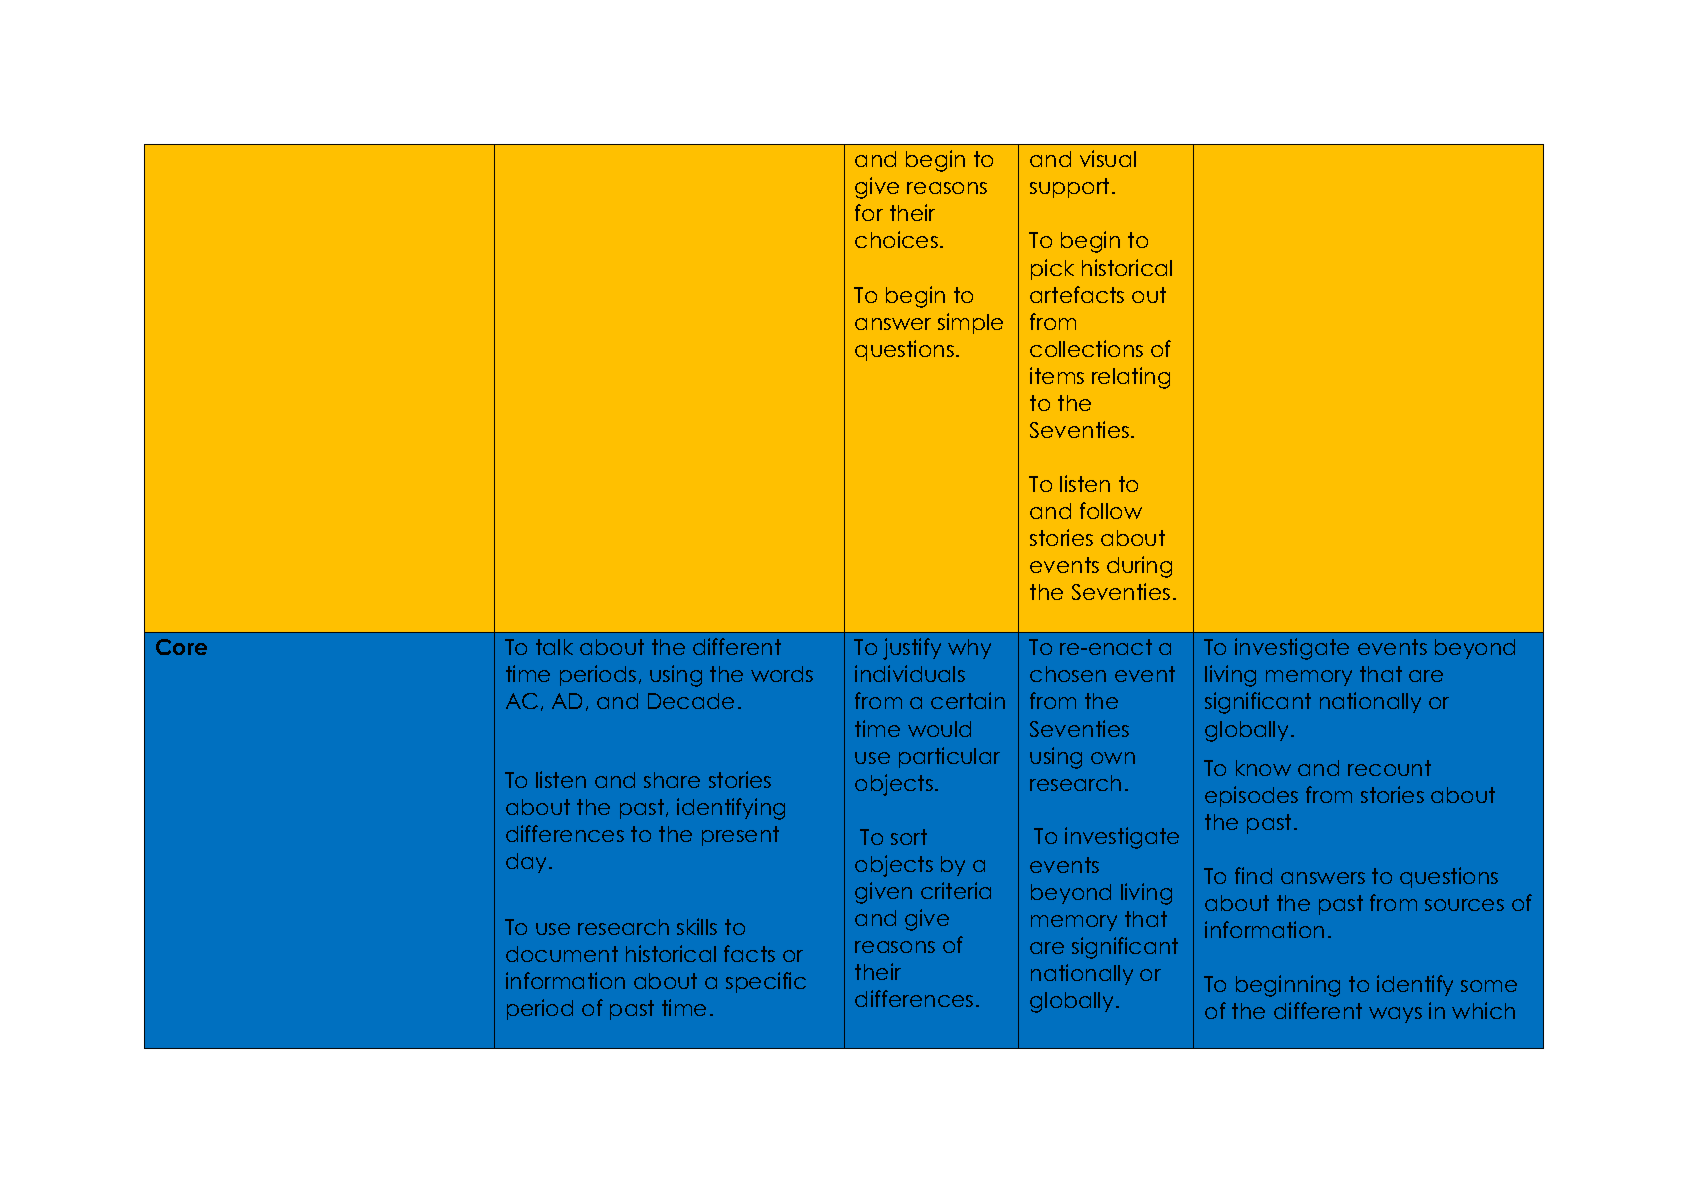 This screenshot has height=1194, width=1688. What do you see at coordinates (1111, 510) in the screenshot?
I see `follow` at bounding box center [1111, 510].
